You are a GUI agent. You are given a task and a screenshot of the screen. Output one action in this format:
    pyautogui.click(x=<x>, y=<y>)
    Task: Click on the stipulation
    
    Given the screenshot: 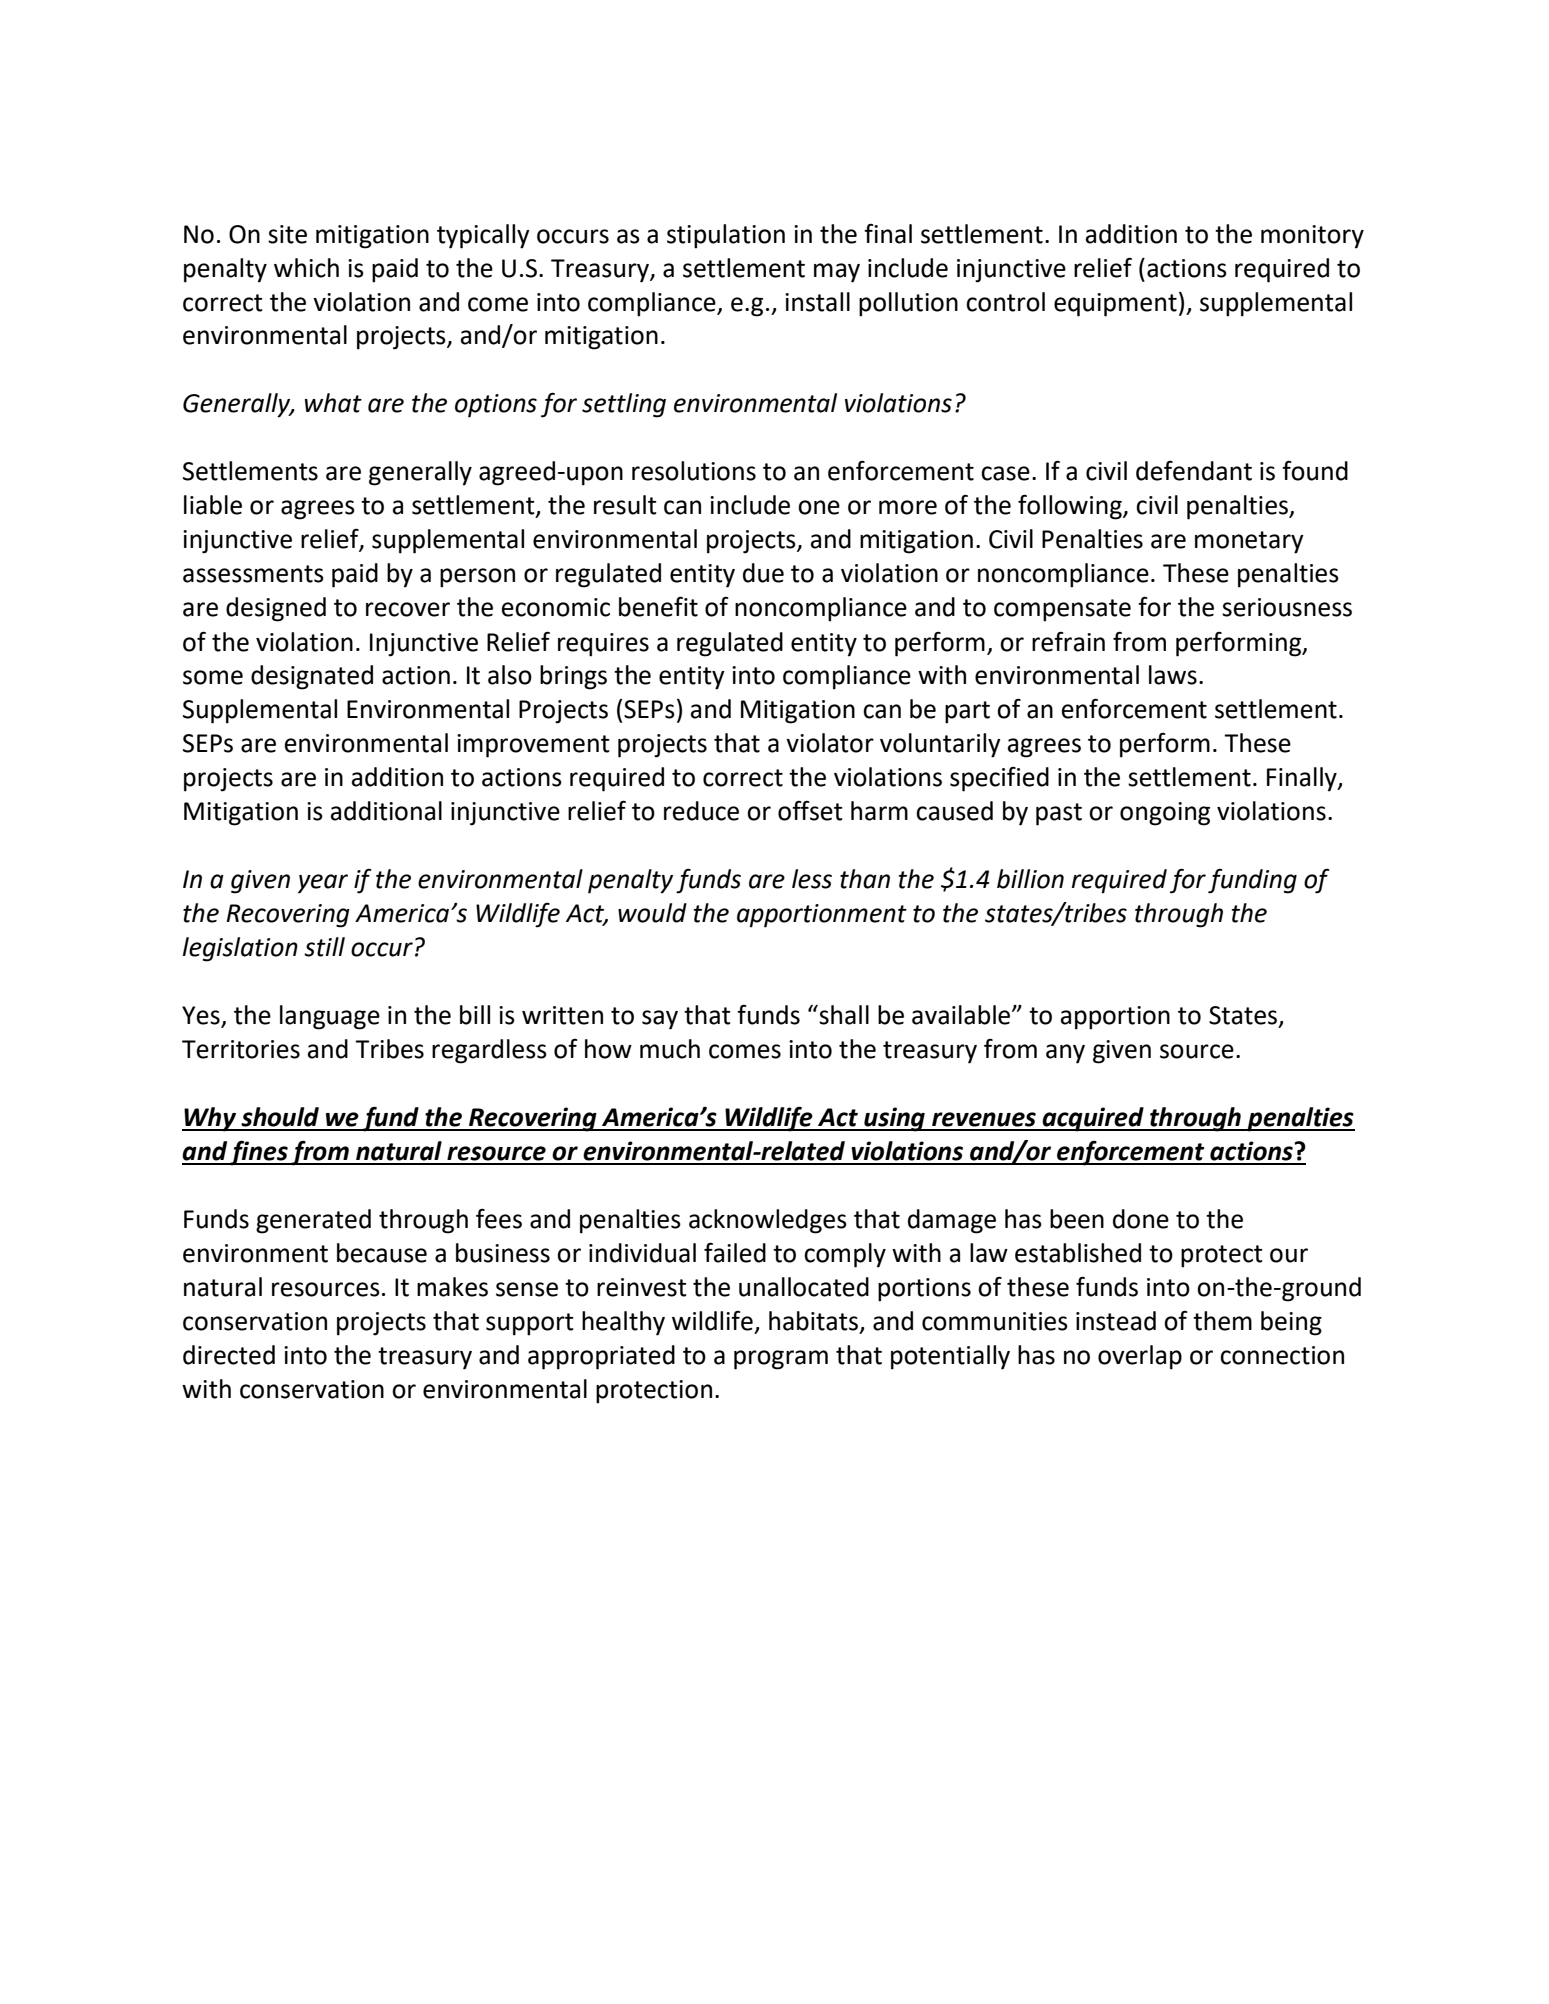 What is the action you would take?
    pyautogui.click(x=726, y=236)
